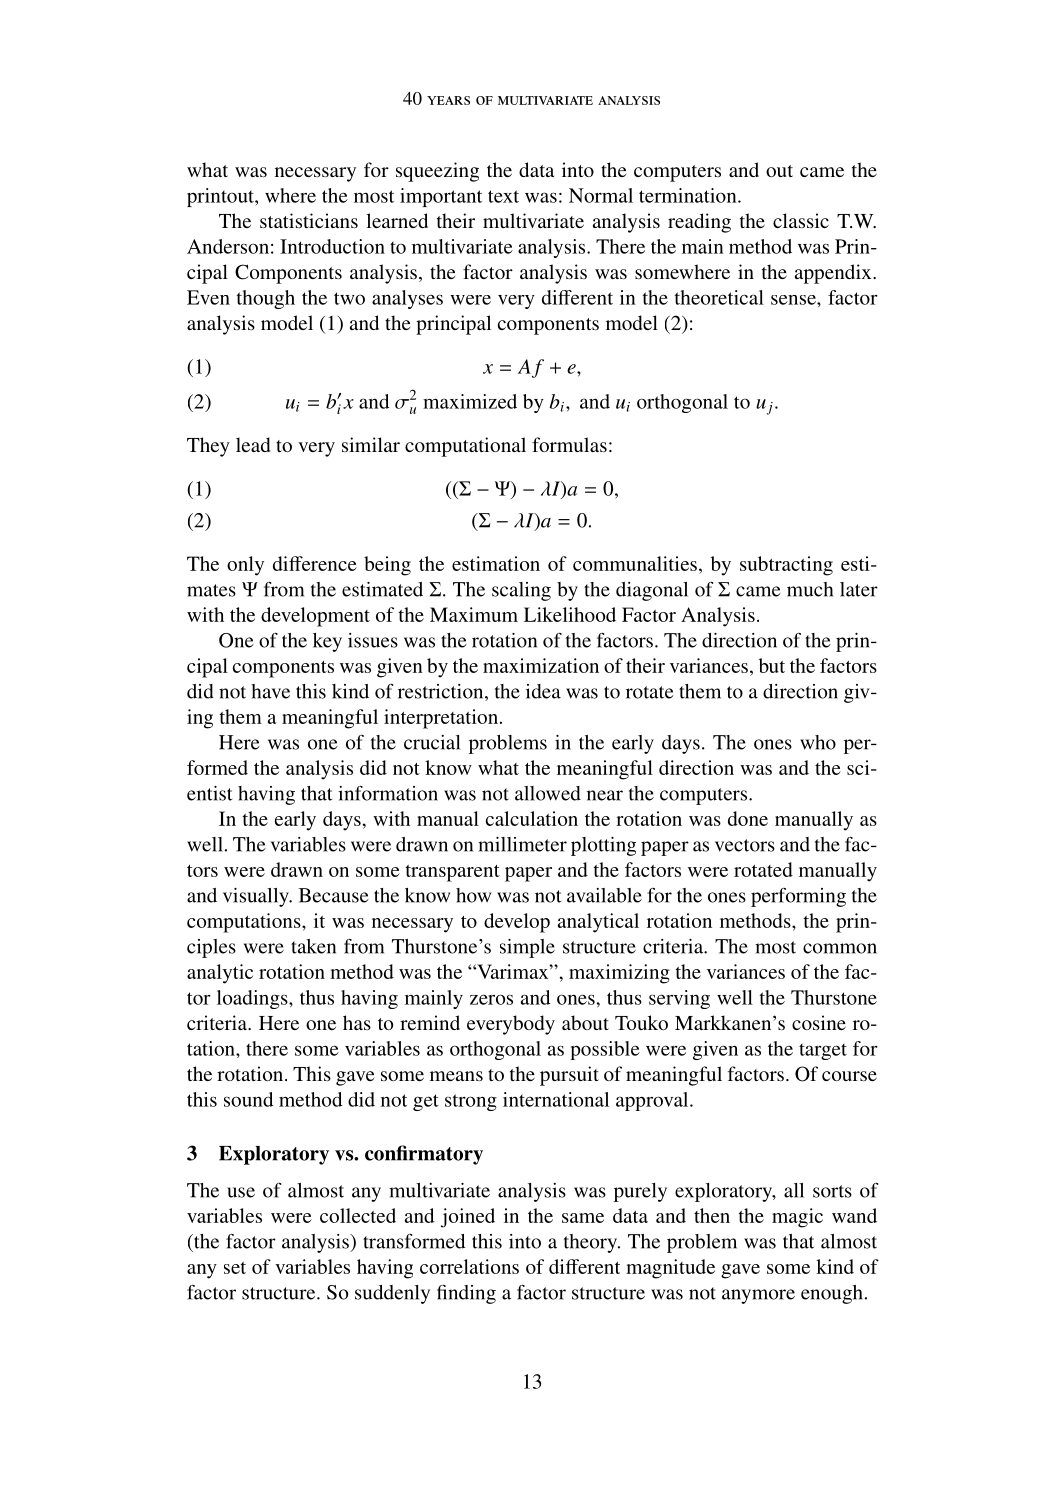 The width and height of the screenshot is (1064, 1512). What do you see at coordinates (270, 691) in the screenshot?
I see `have` at bounding box center [270, 691].
